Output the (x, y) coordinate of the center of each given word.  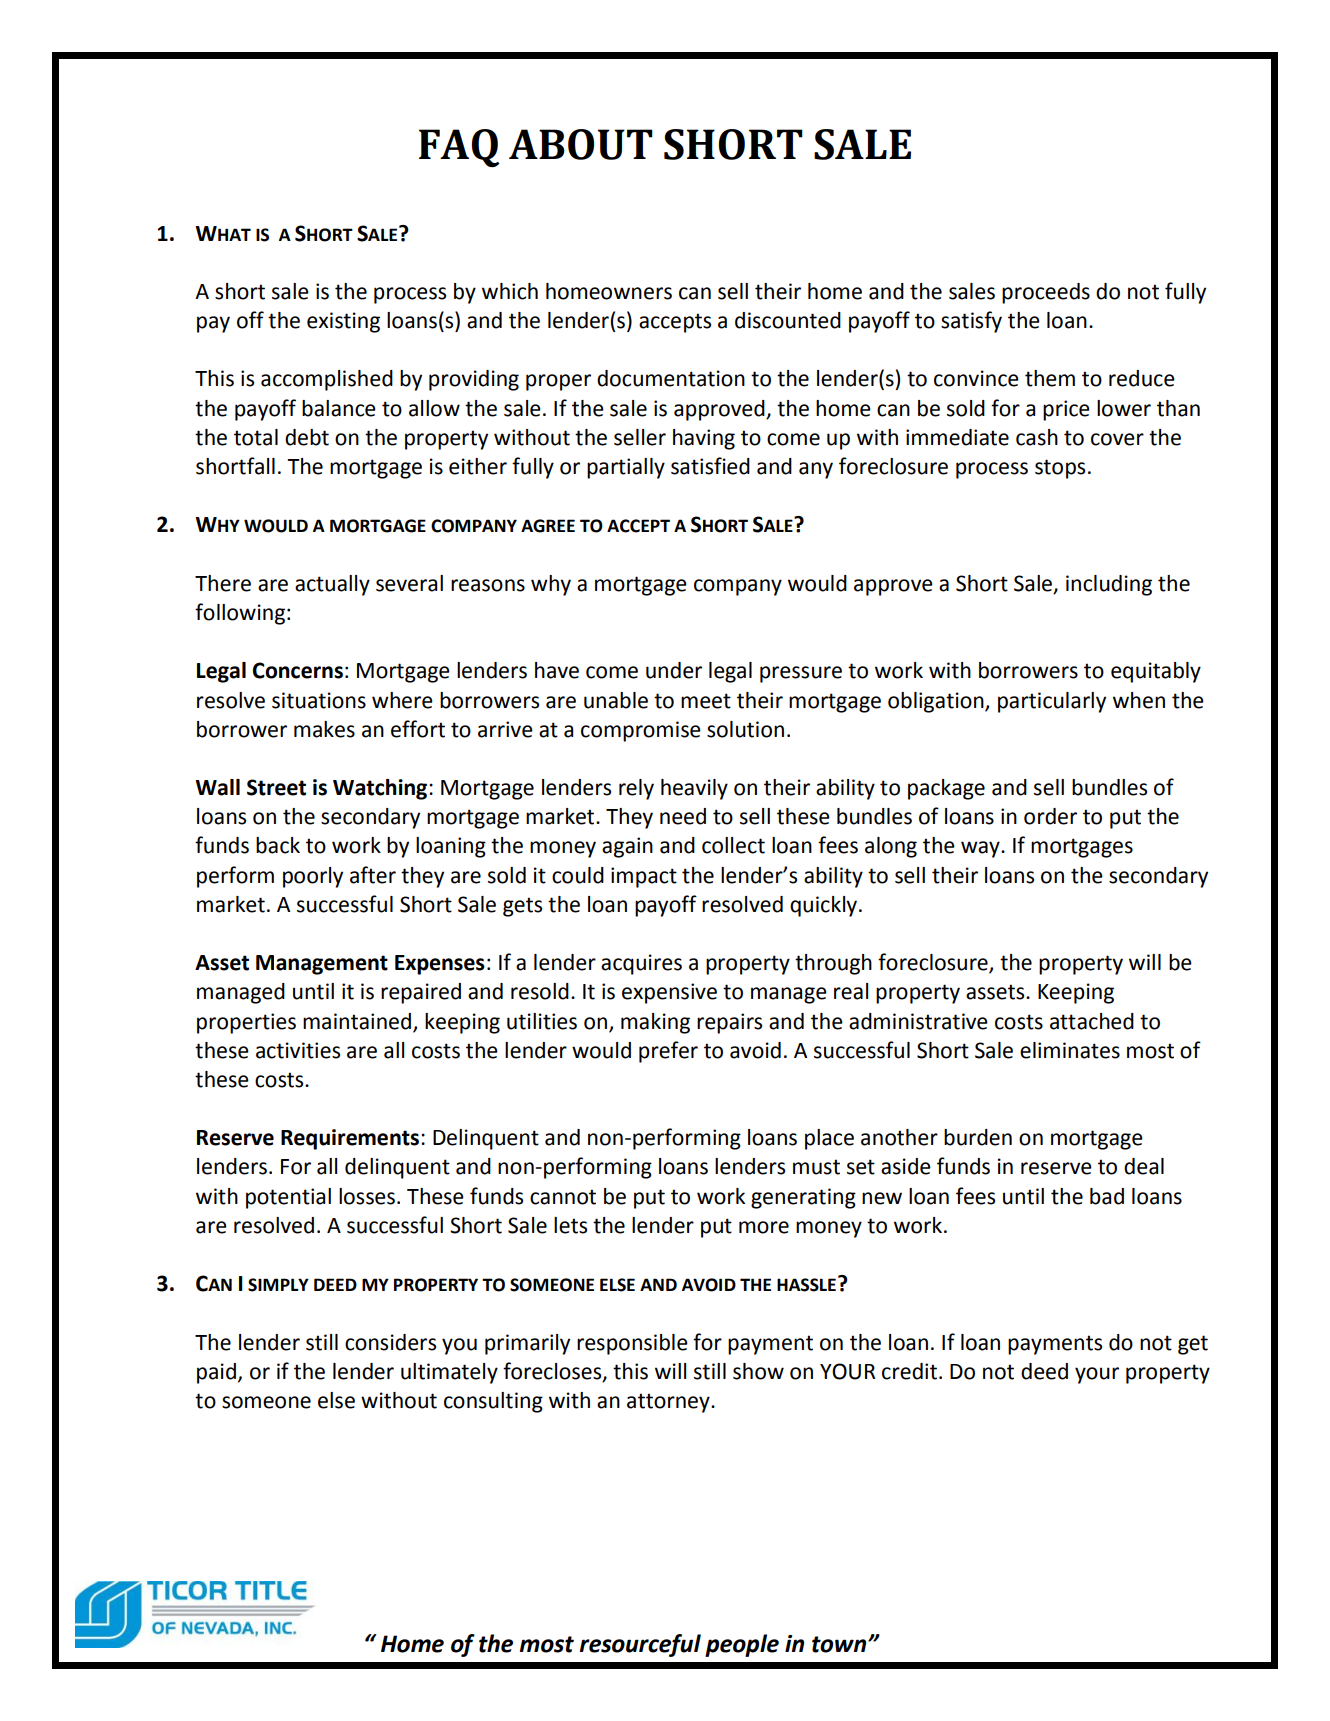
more (764, 1227)
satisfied (710, 466)
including (1109, 585)
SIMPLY (278, 1285)
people (742, 1645)
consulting (493, 1402)
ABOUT (581, 144)
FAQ (459, 148)
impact (644, 877)
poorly (313, 877)
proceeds (1046, 293)
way (981, 849)
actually (332, 585)
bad (1107, 1196)
